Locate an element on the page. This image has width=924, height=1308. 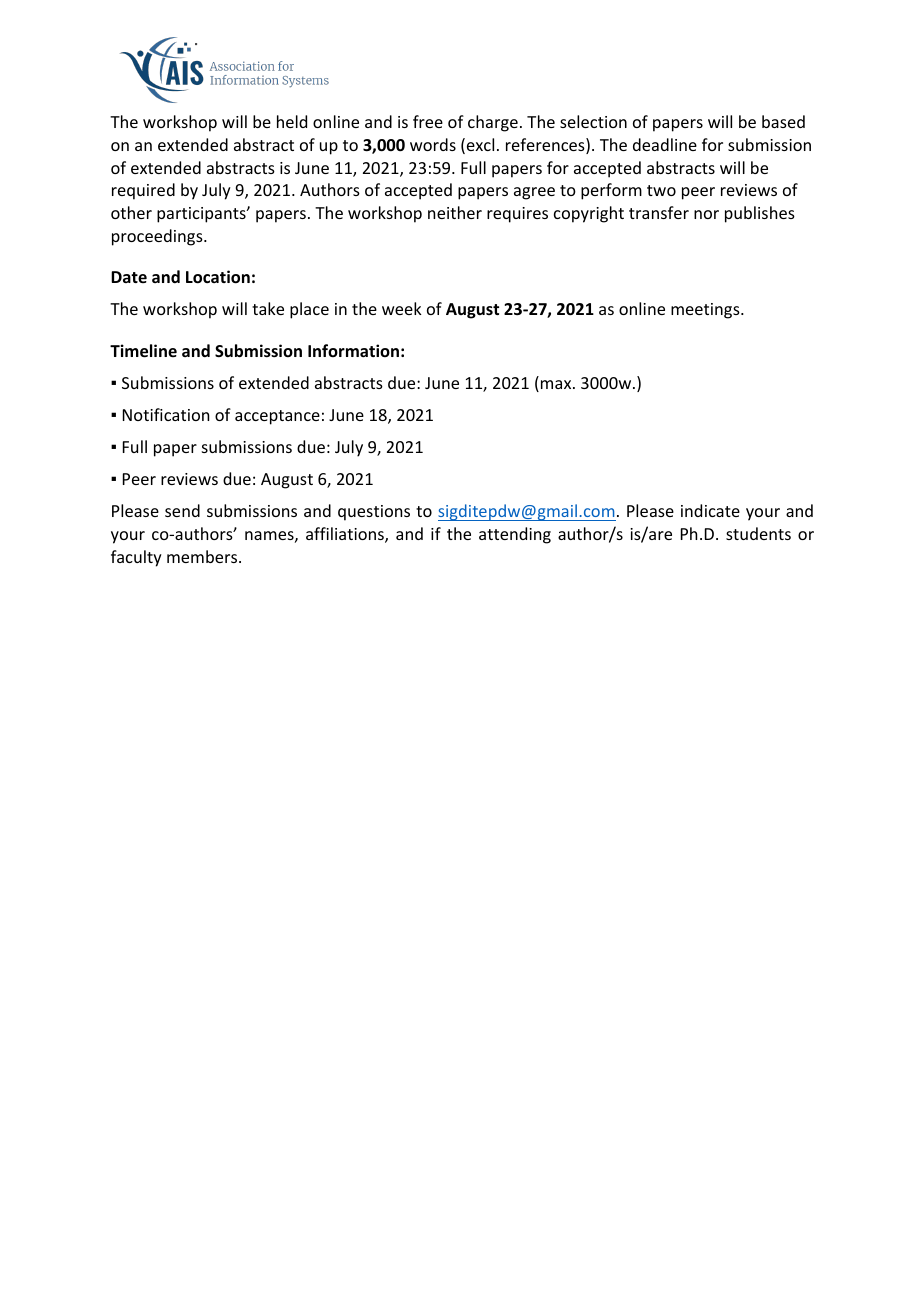
meetings is located at coordinates (706, 311).
